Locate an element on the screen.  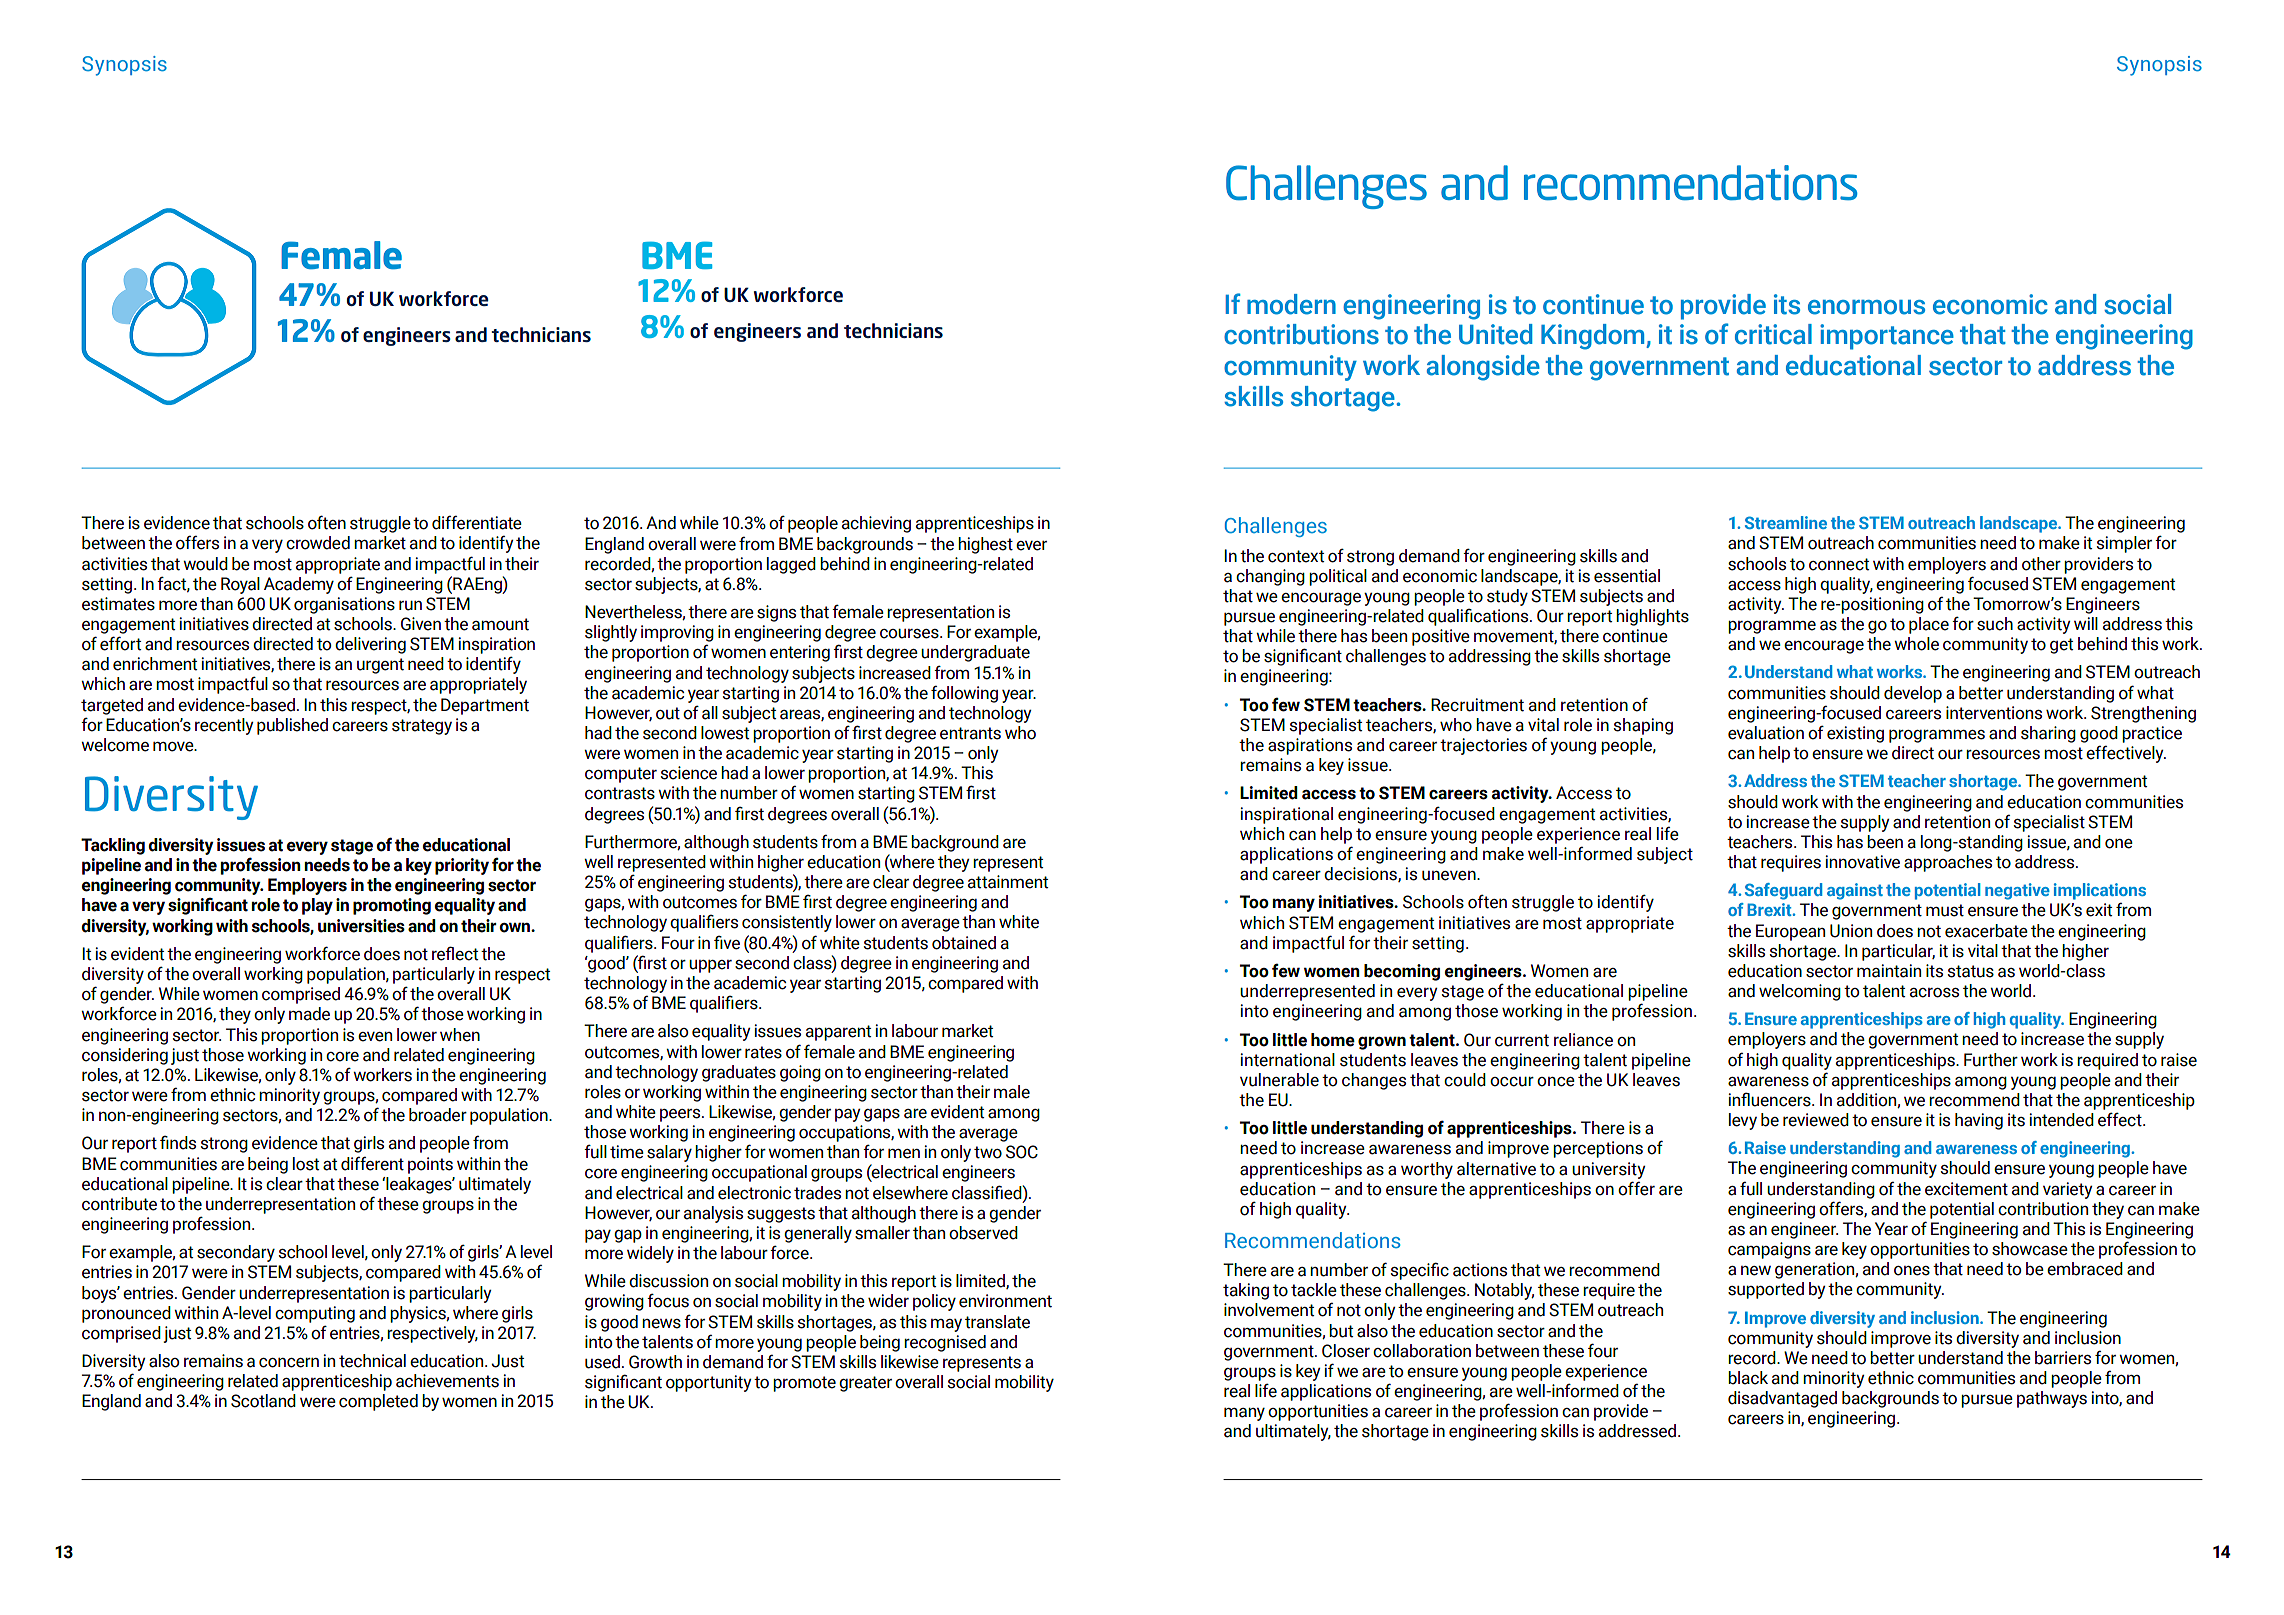
barriers is located at coordinates (2063, 1358).
